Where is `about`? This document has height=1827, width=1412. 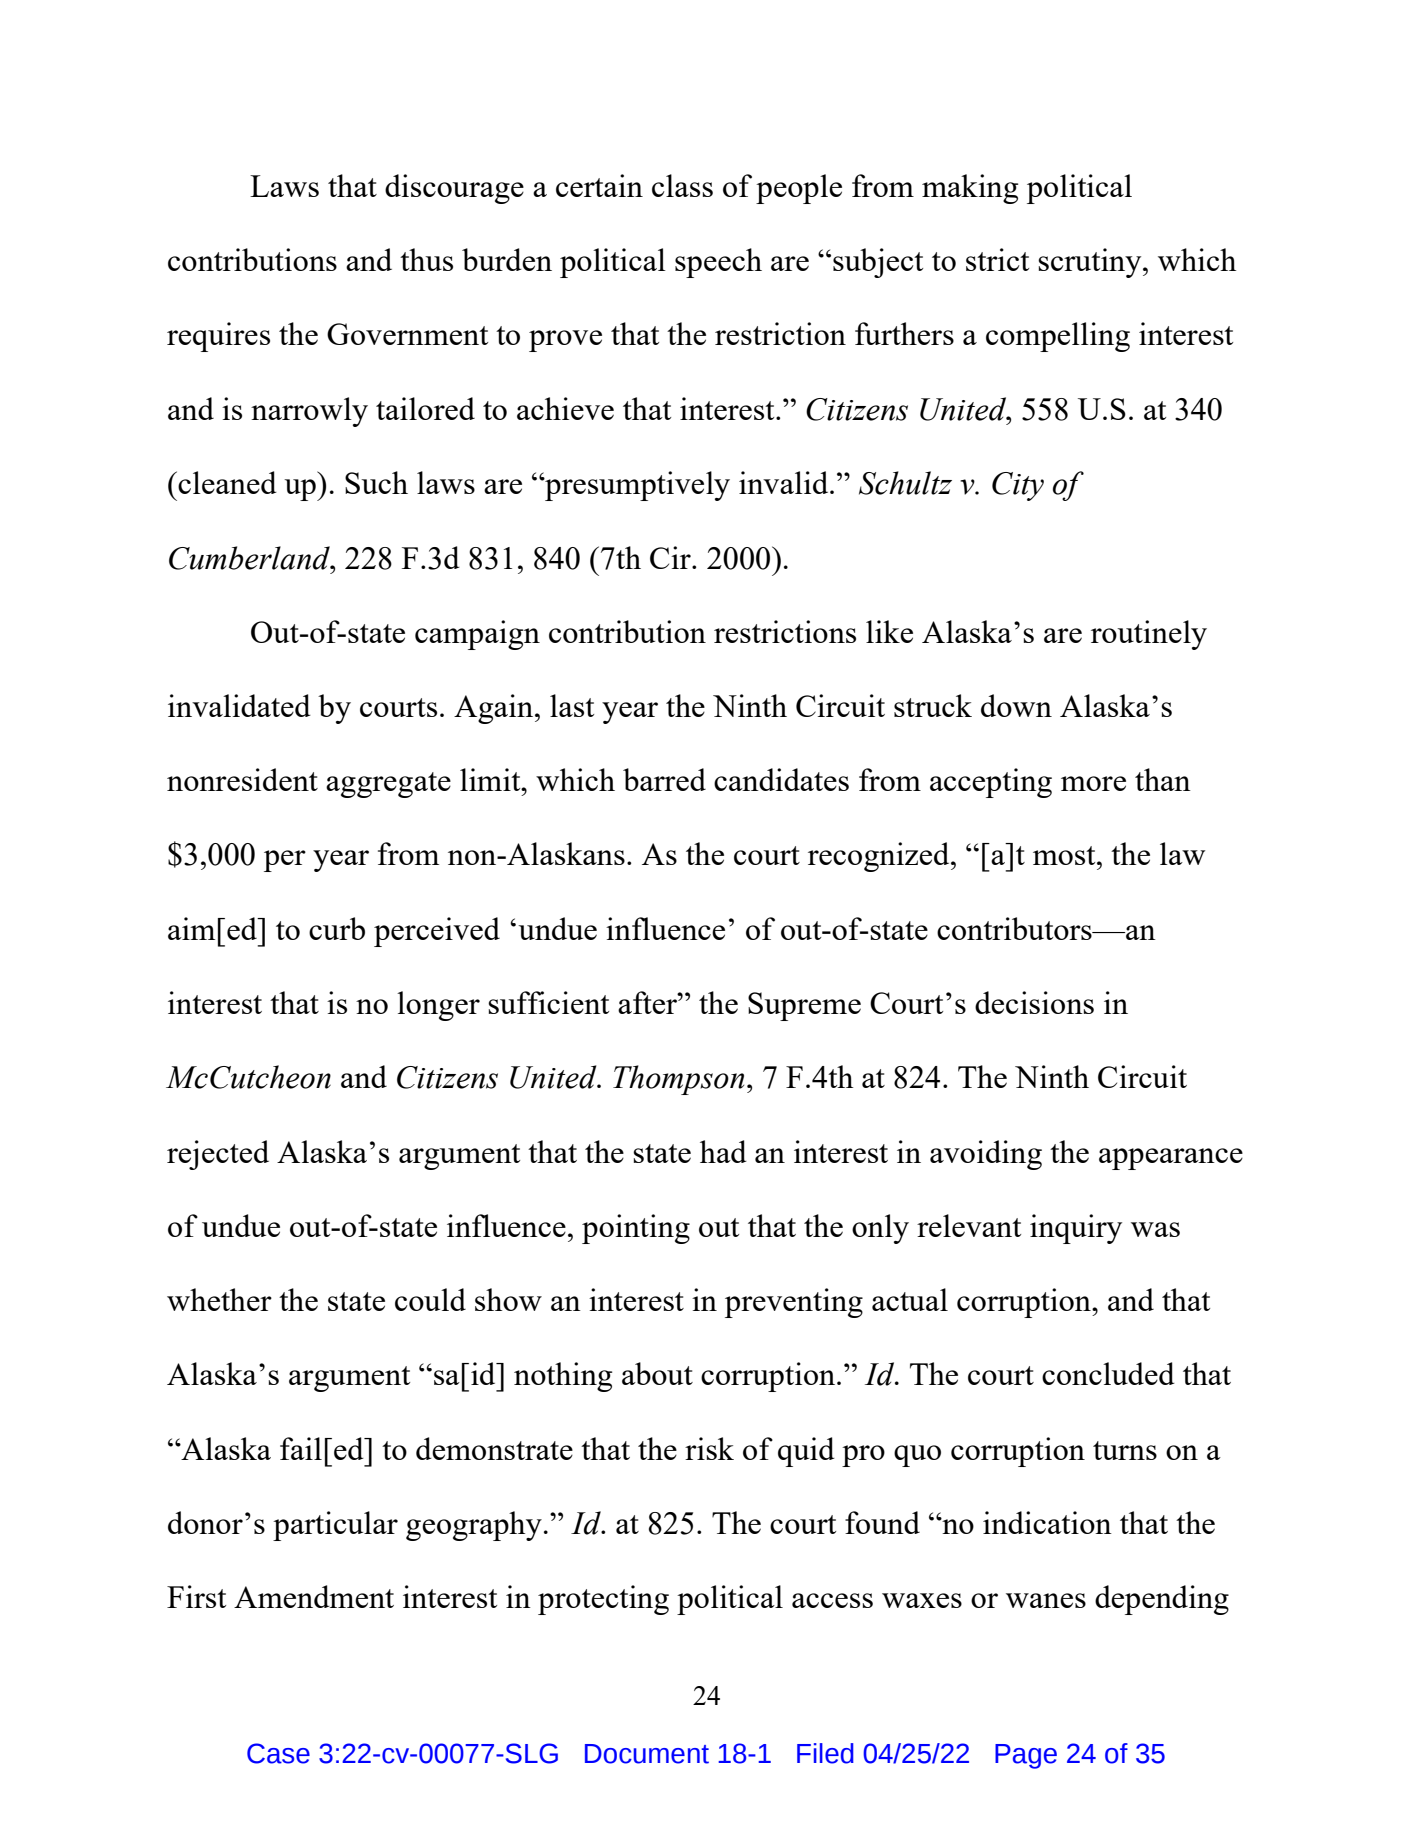
about is located at coordinates (657, 1373).
